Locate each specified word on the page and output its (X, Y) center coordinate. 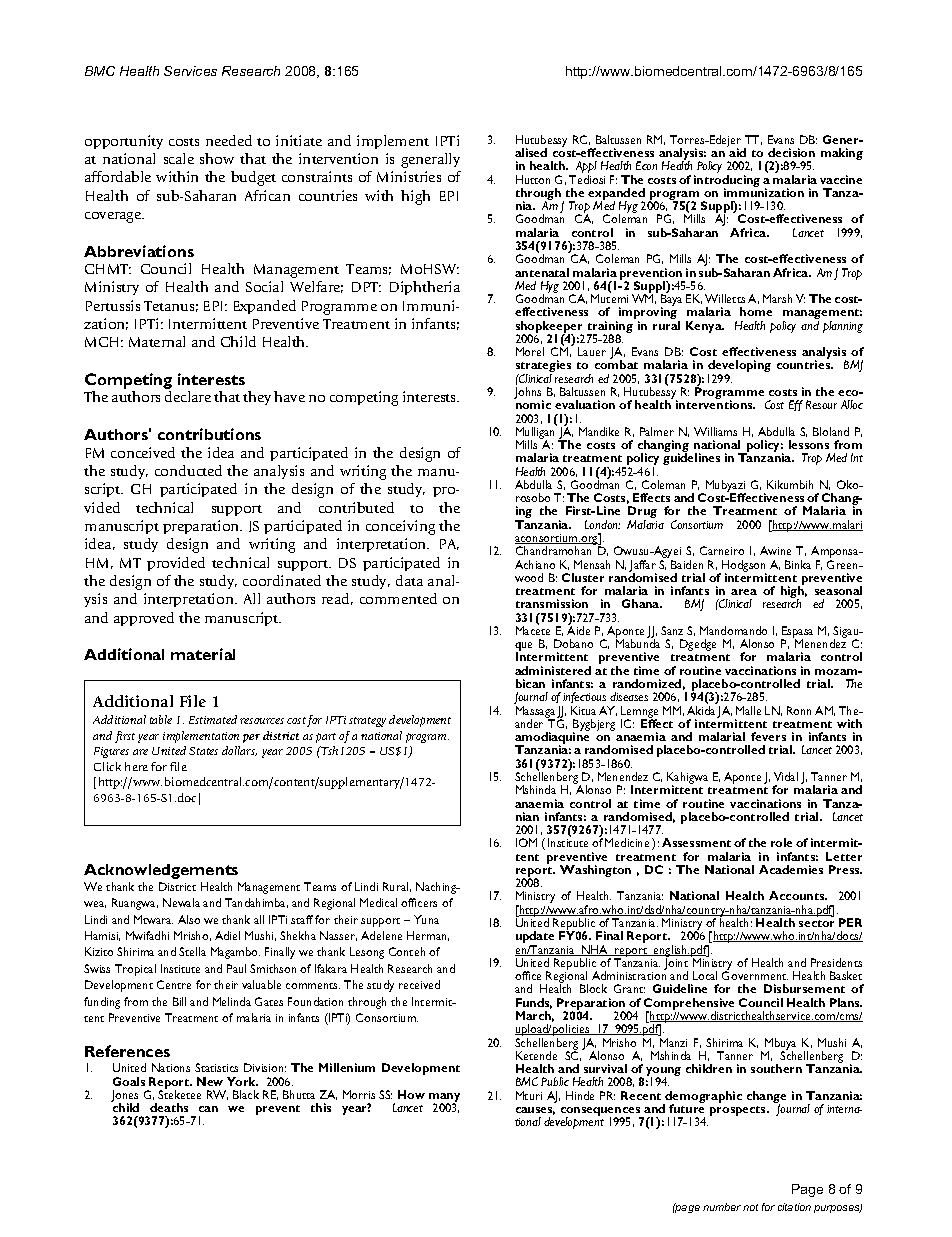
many (444, 1099)
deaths (169, 1107)
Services (190, 71)
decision (791, 152)
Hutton (533, 179)
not (750, 1207)
